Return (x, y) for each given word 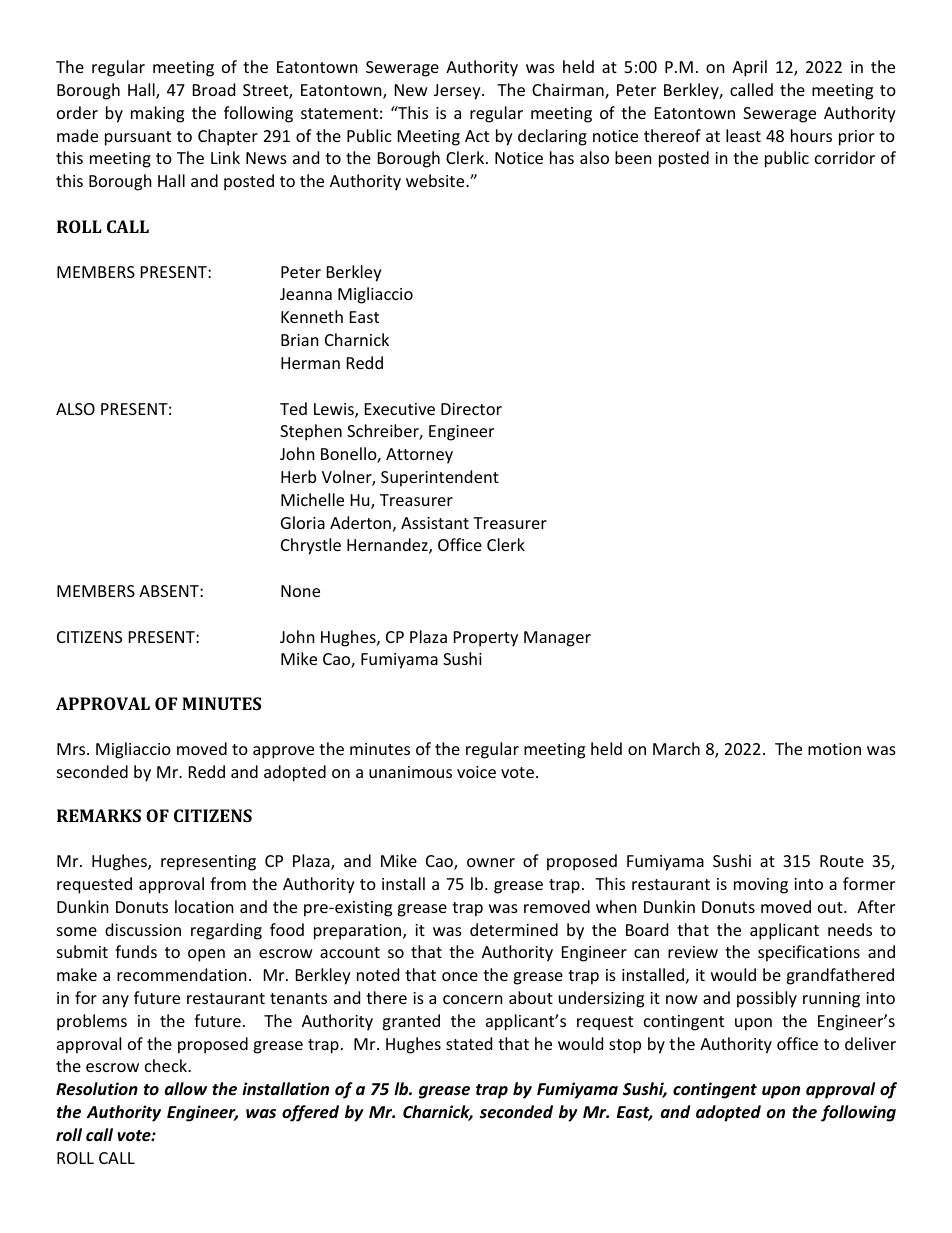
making (157, 114)
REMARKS (99, 815)
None (300, 591)
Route (842, 861)
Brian (300, 340)
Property (486, 639)
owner (491, 862)
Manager (557, 639)
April (749, 68)
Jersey (458, 92)
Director (471, 409)
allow (186, 1088)
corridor (845, 157)
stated (469, 1043)
